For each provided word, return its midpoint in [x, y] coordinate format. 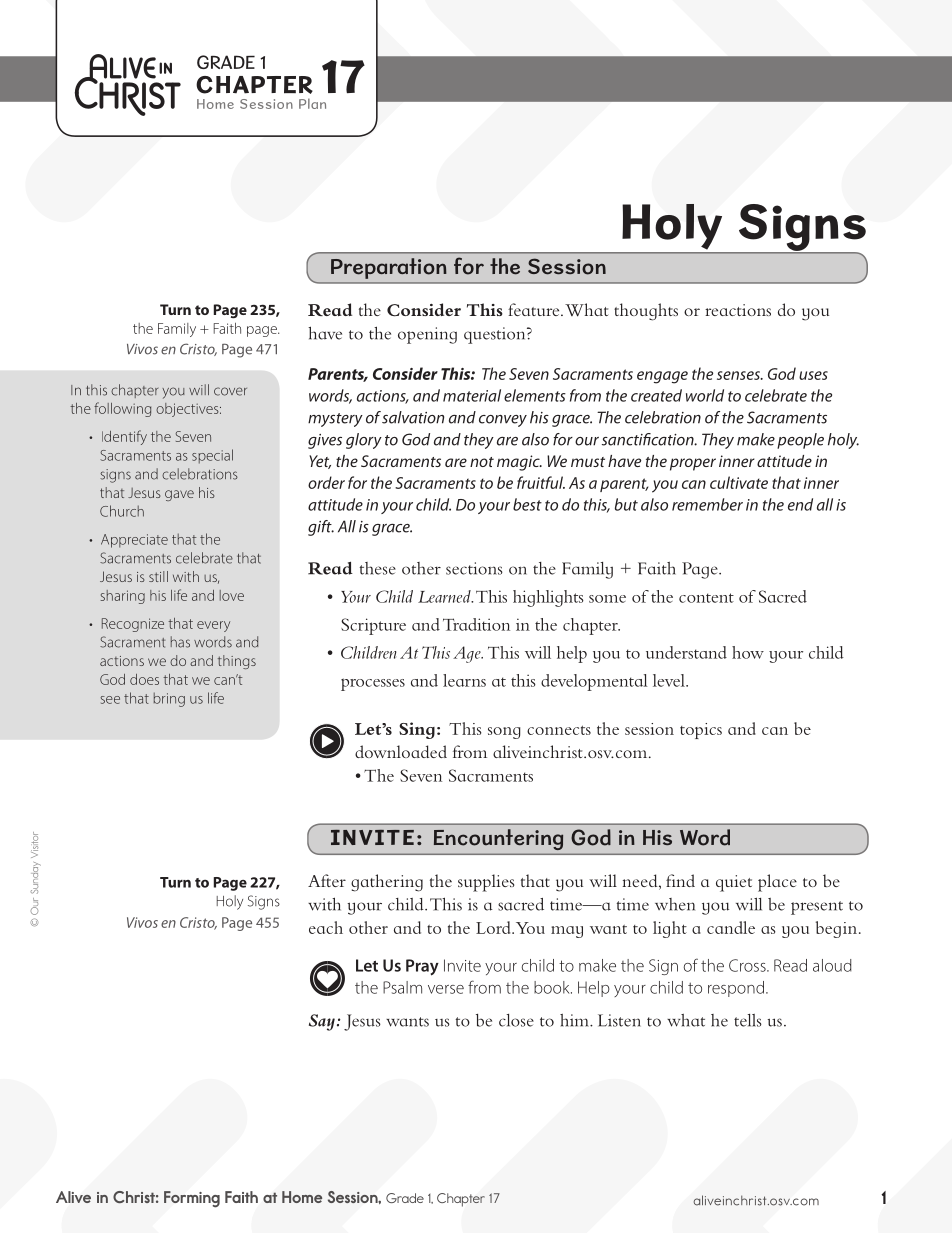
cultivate [739, 482]
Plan [312, 103]
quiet [734, 883]
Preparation [389, 268]
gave [179, 495]
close [516, 1020]
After [327, 880]
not [482, 462]
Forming [192, 1199]
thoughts [646, 312]
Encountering [498, 839]
